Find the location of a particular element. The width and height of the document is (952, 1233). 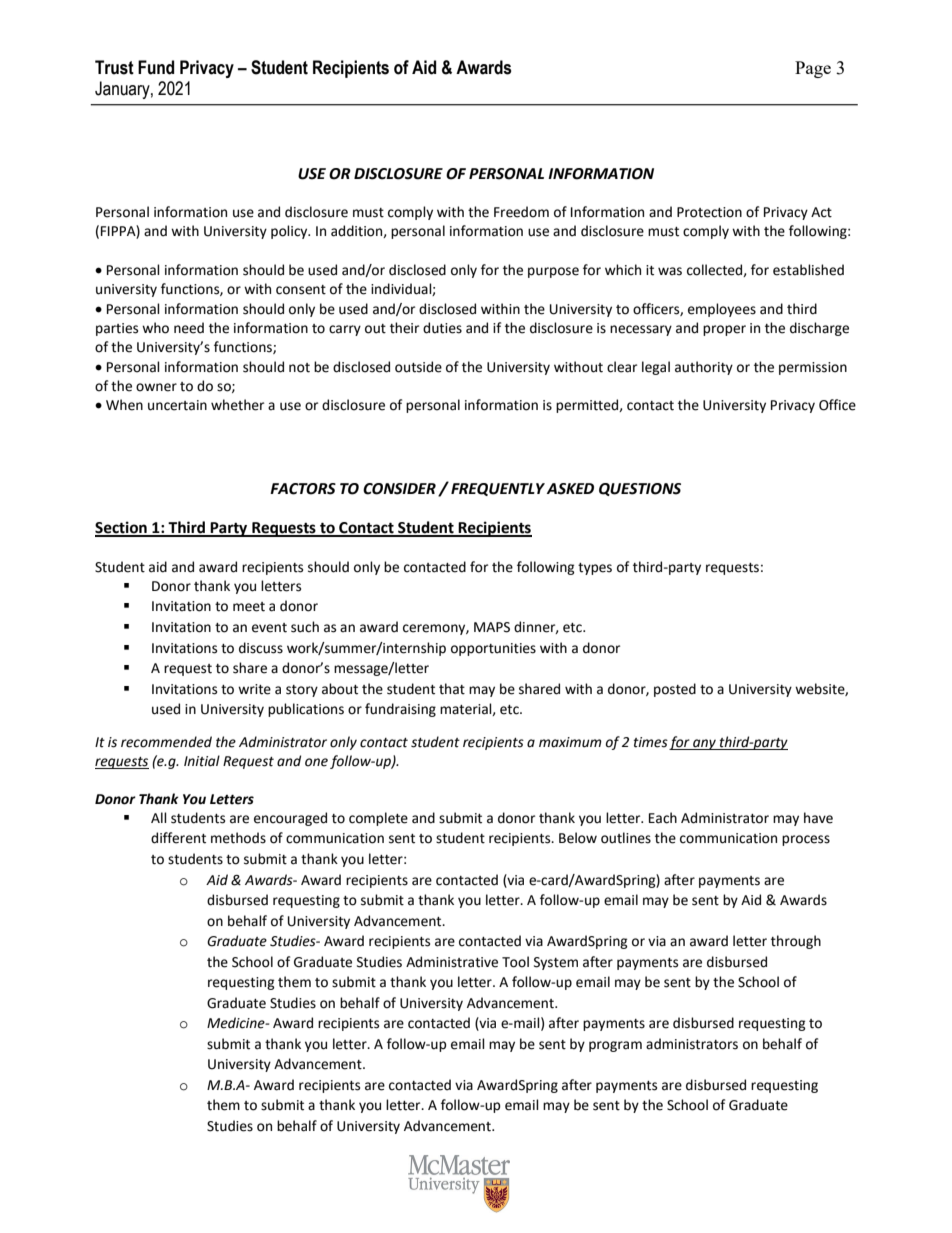

Section is located at coordinates (122, 528).
